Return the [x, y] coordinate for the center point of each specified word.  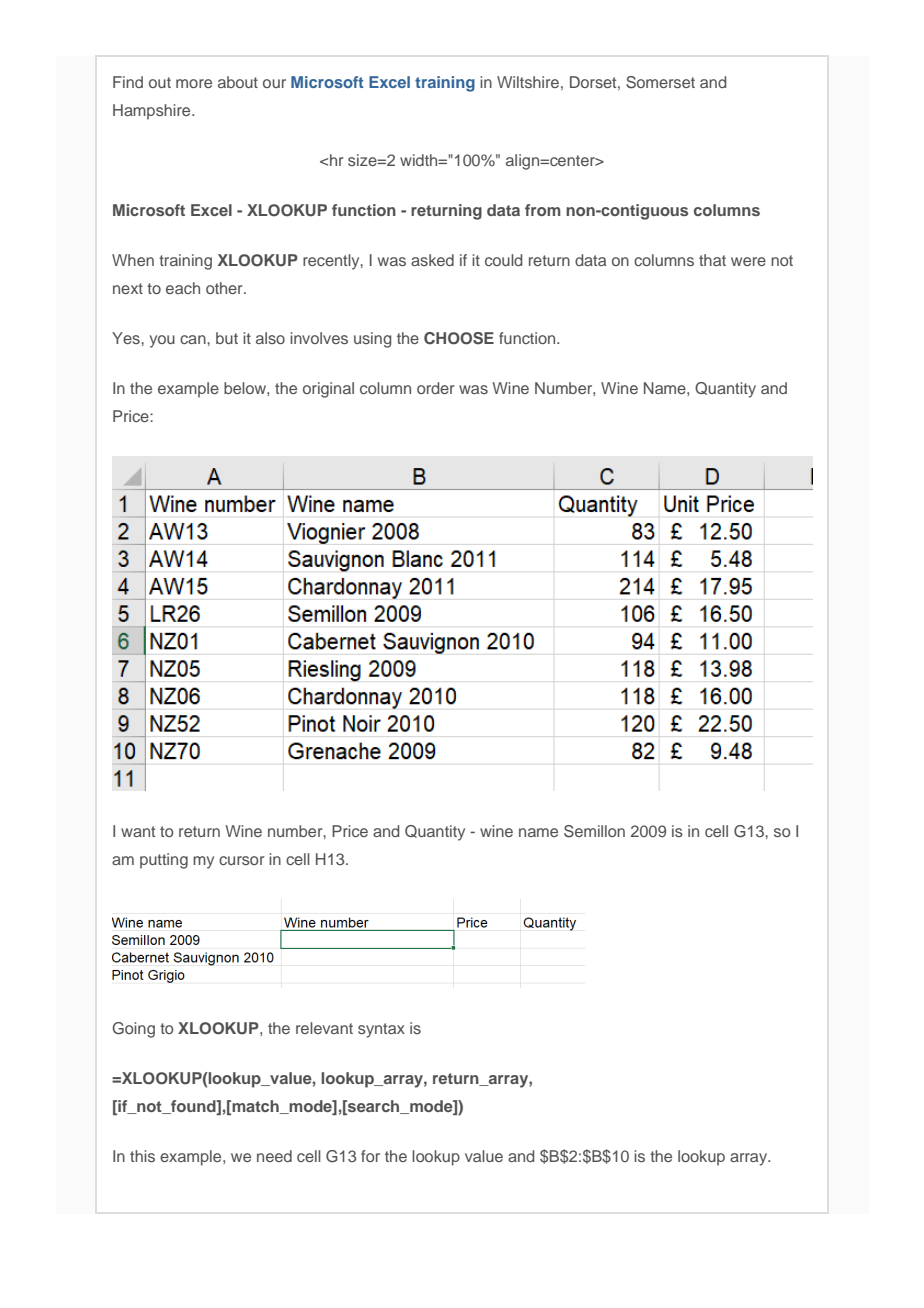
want [138, 831]
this [142, 1156]
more [194, 83]
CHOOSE [459, 338]
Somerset [660, 82]
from [543, 210]
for [370, 1156]
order [435, 388]
